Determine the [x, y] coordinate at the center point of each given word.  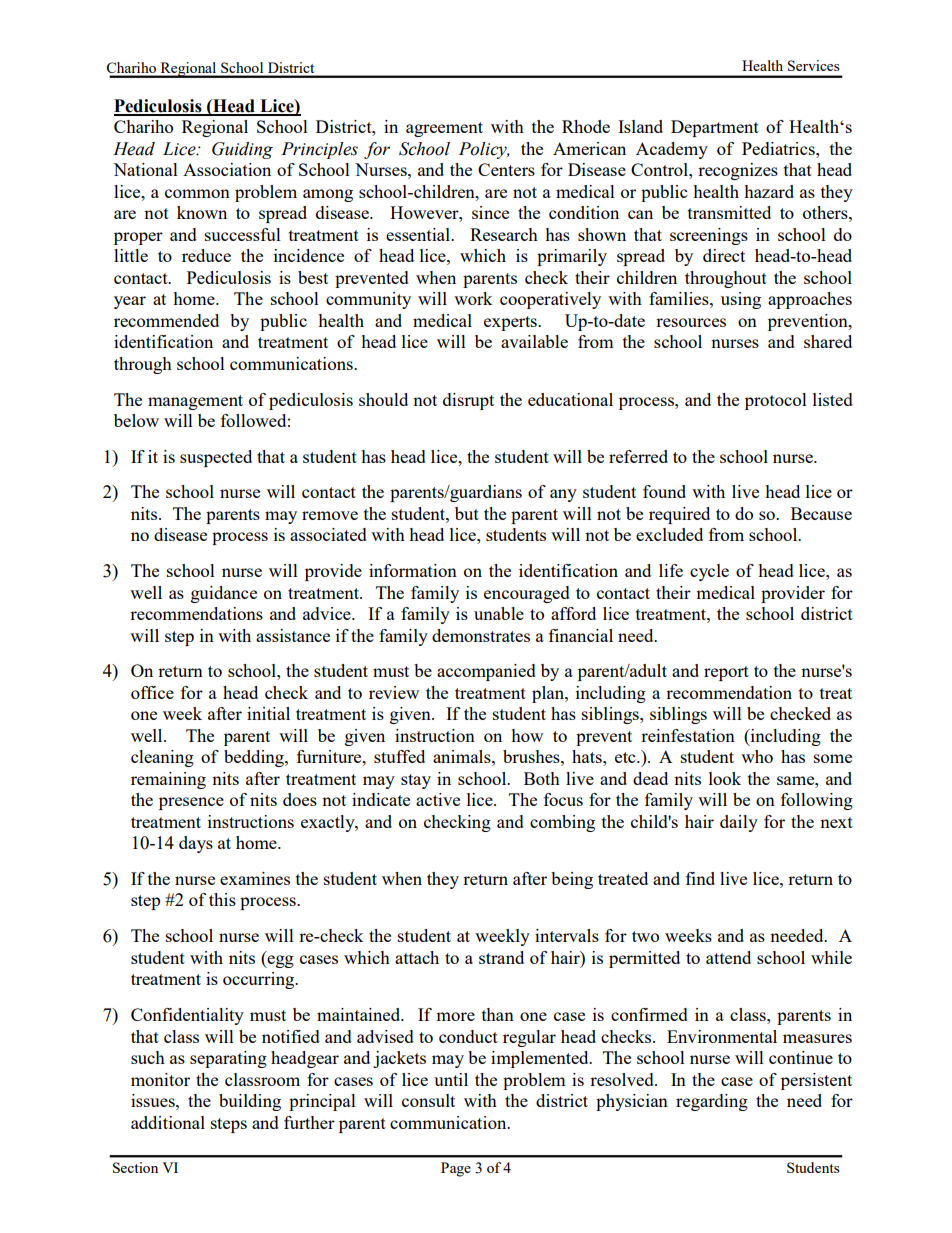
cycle [709, 572]
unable [499, 613]
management [195, 402]
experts [511, 323]
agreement [444, 129]
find [700, 878]
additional [168, 1122]
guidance [224, 594]
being [572, 880]
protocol [776, 401]
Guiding [242, 150]
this [222, 899]
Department [715, 128]
